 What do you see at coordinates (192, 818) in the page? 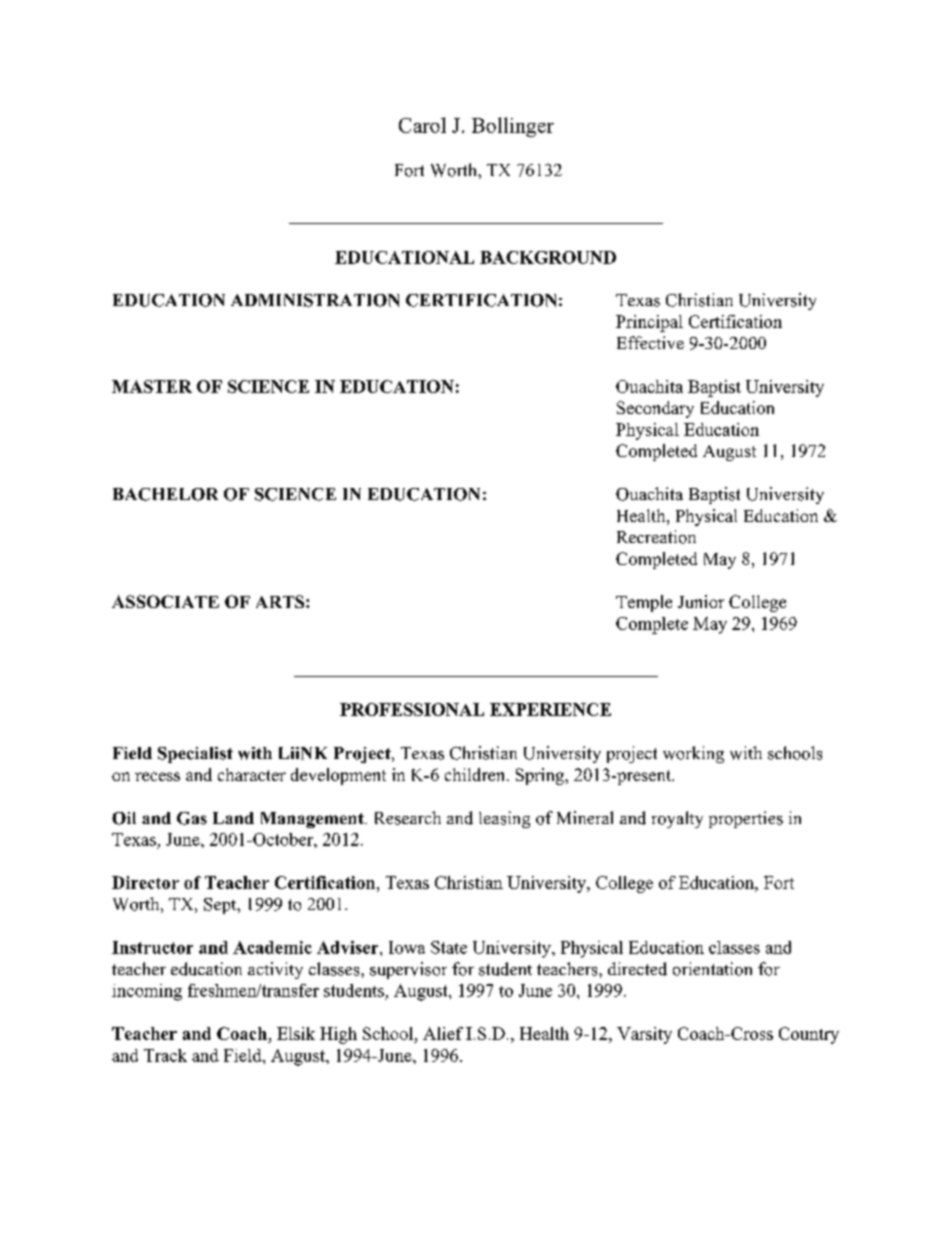
I see `Gas` at bounding box center [192, 818].
